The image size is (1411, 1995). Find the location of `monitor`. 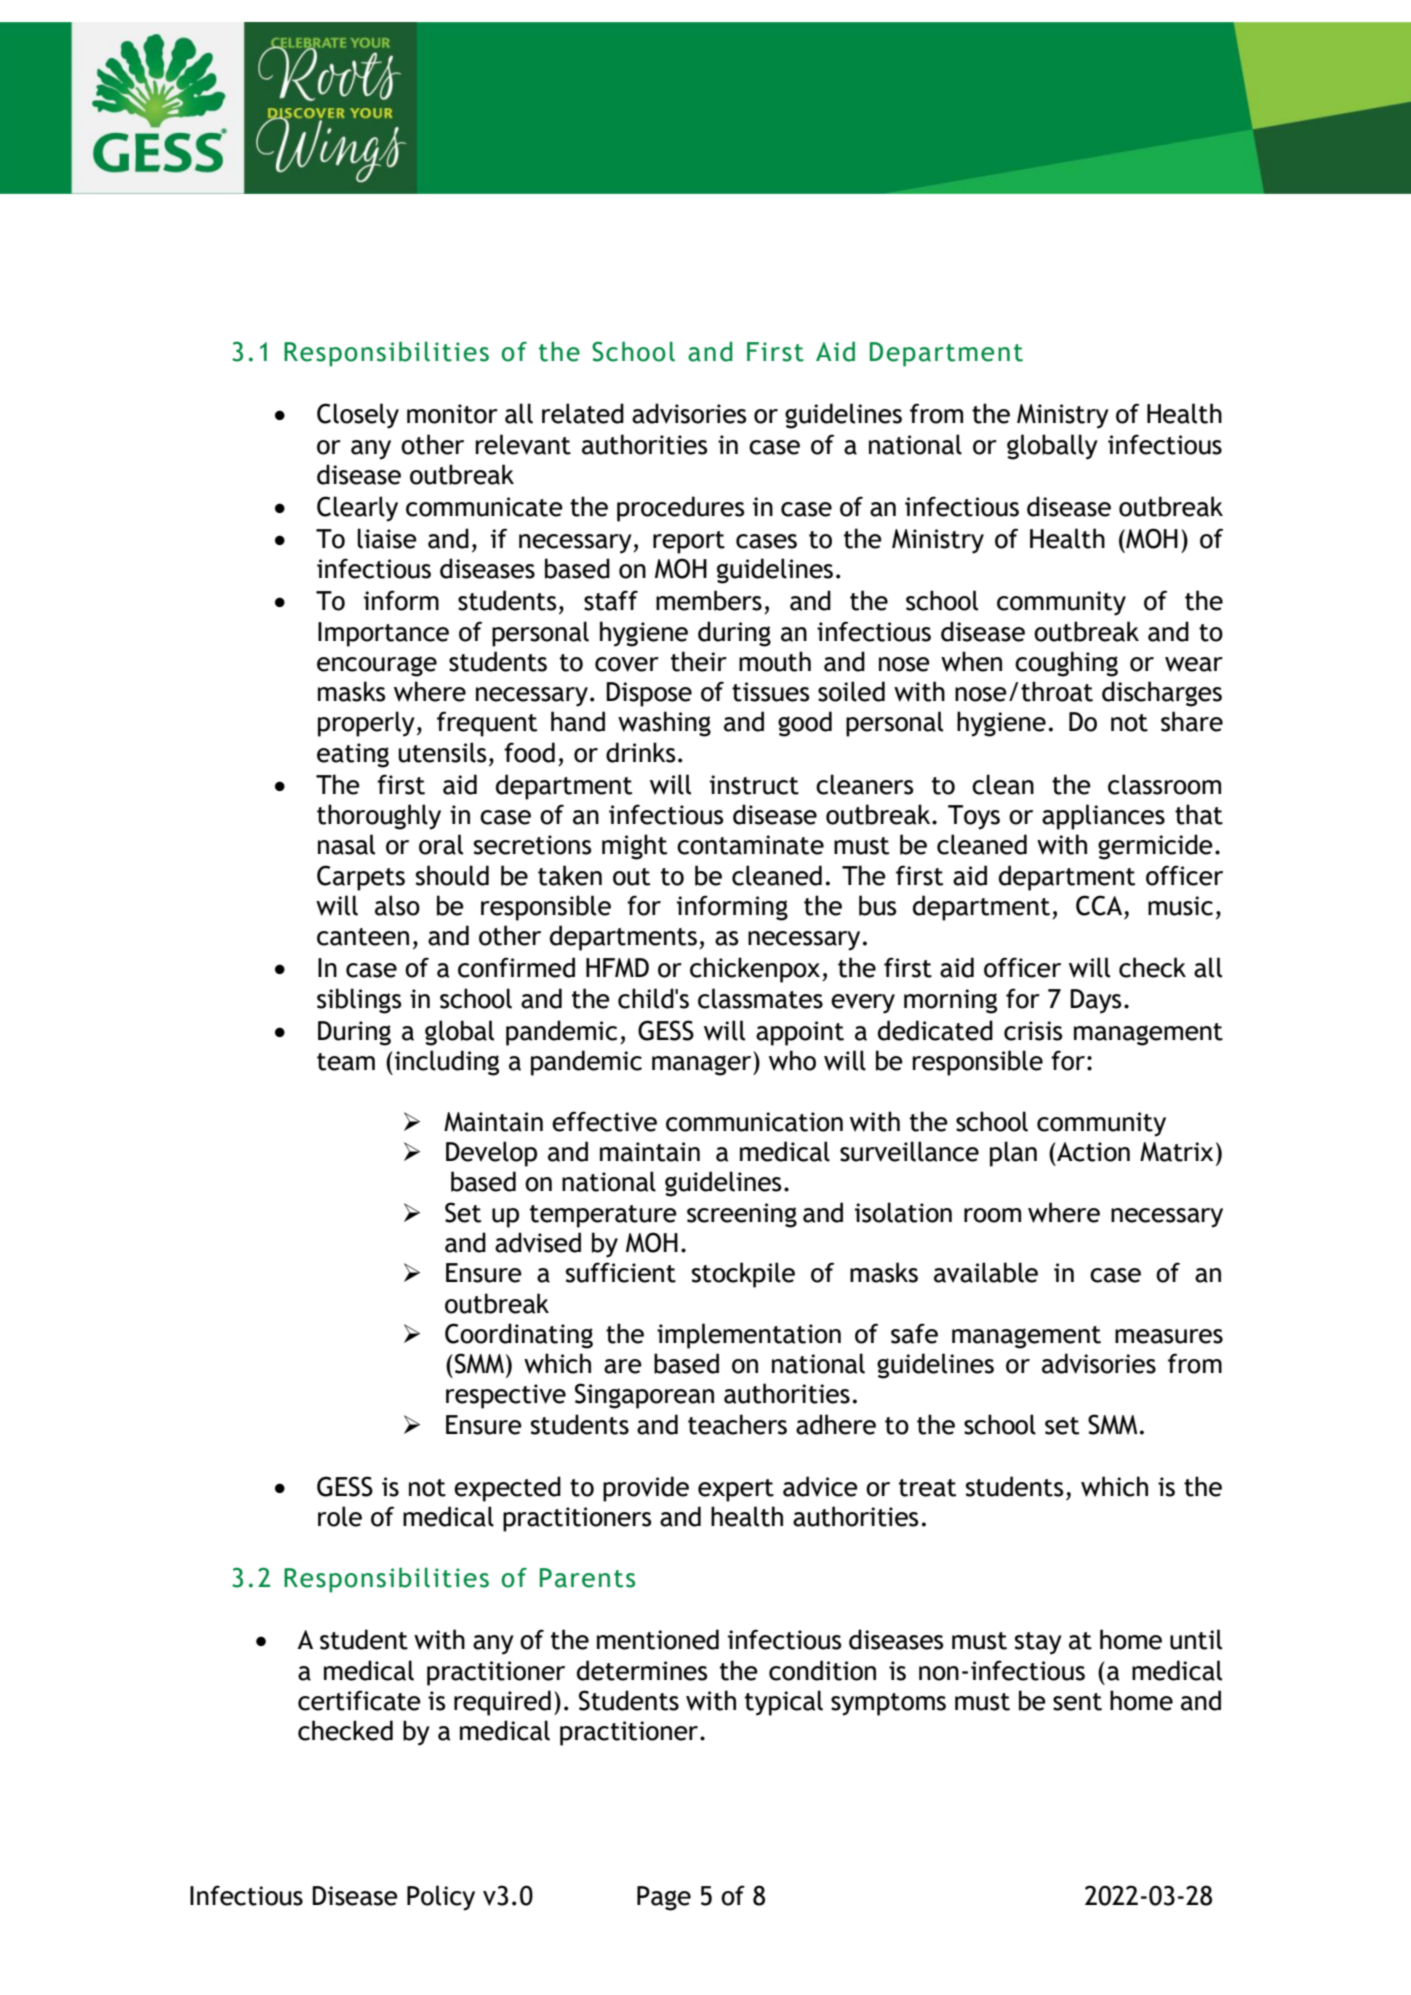

monitor is located at coordinates (452, 414).
